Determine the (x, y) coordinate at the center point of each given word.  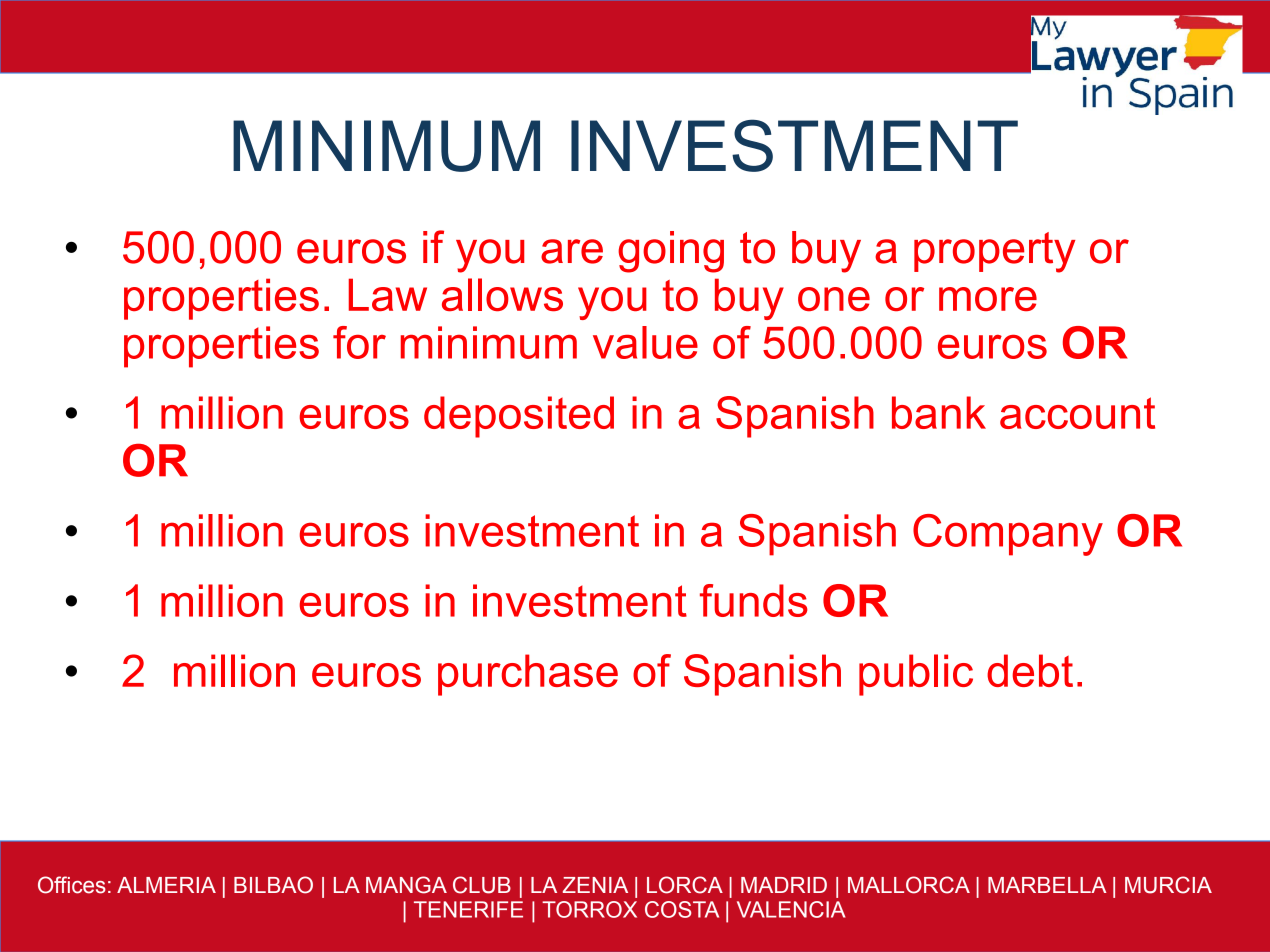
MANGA (406, 885)
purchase (528, 675)
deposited (519, 417)
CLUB (482, 885)
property (994, 252)
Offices (72, 885)
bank (939, 412)
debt (1030, 670)
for (359, 342)
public (916, 675)
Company (1008, 535)
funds (754, 600)
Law (388, 294)
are (572, 251)
